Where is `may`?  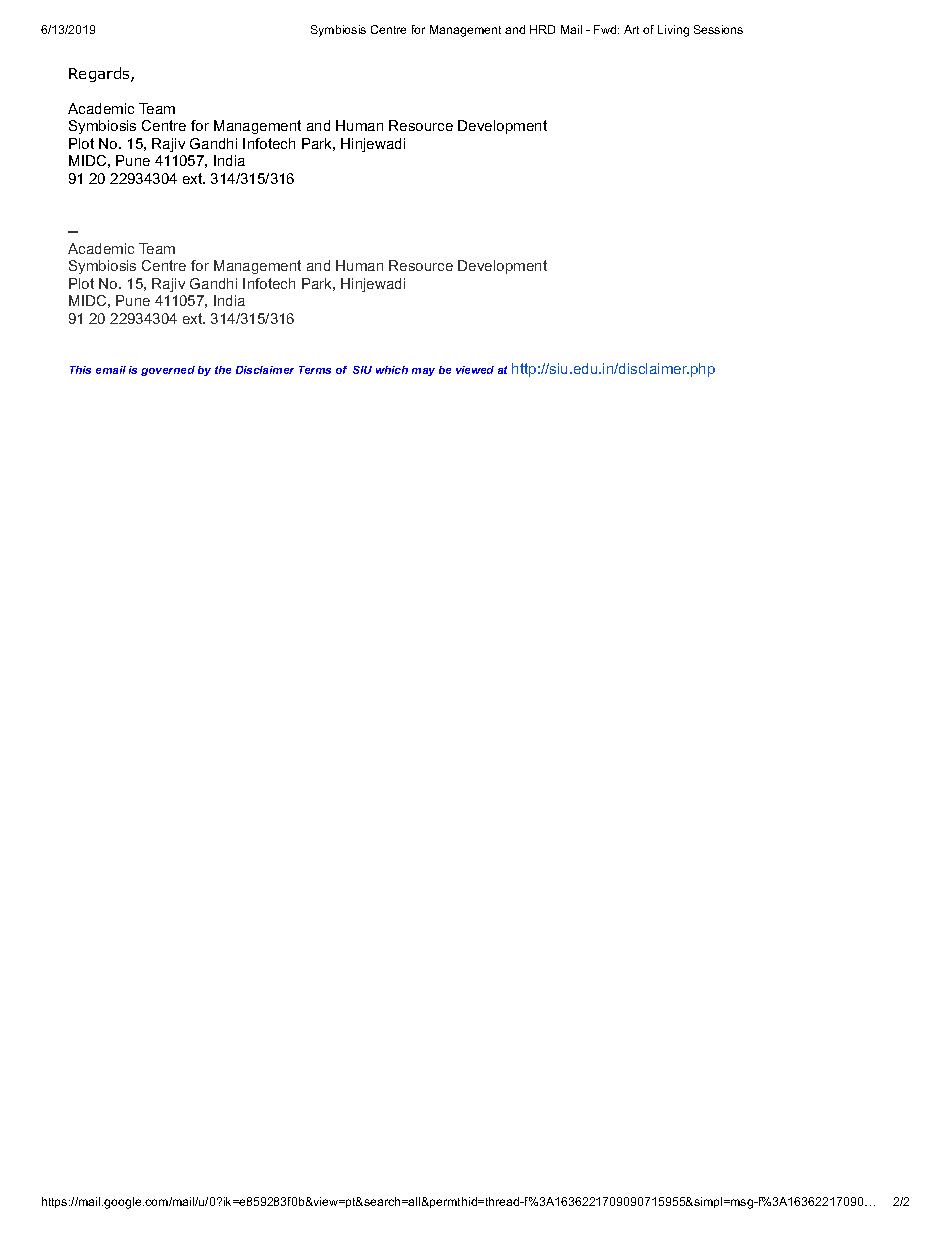 may is located at coordinates (423, 372).
